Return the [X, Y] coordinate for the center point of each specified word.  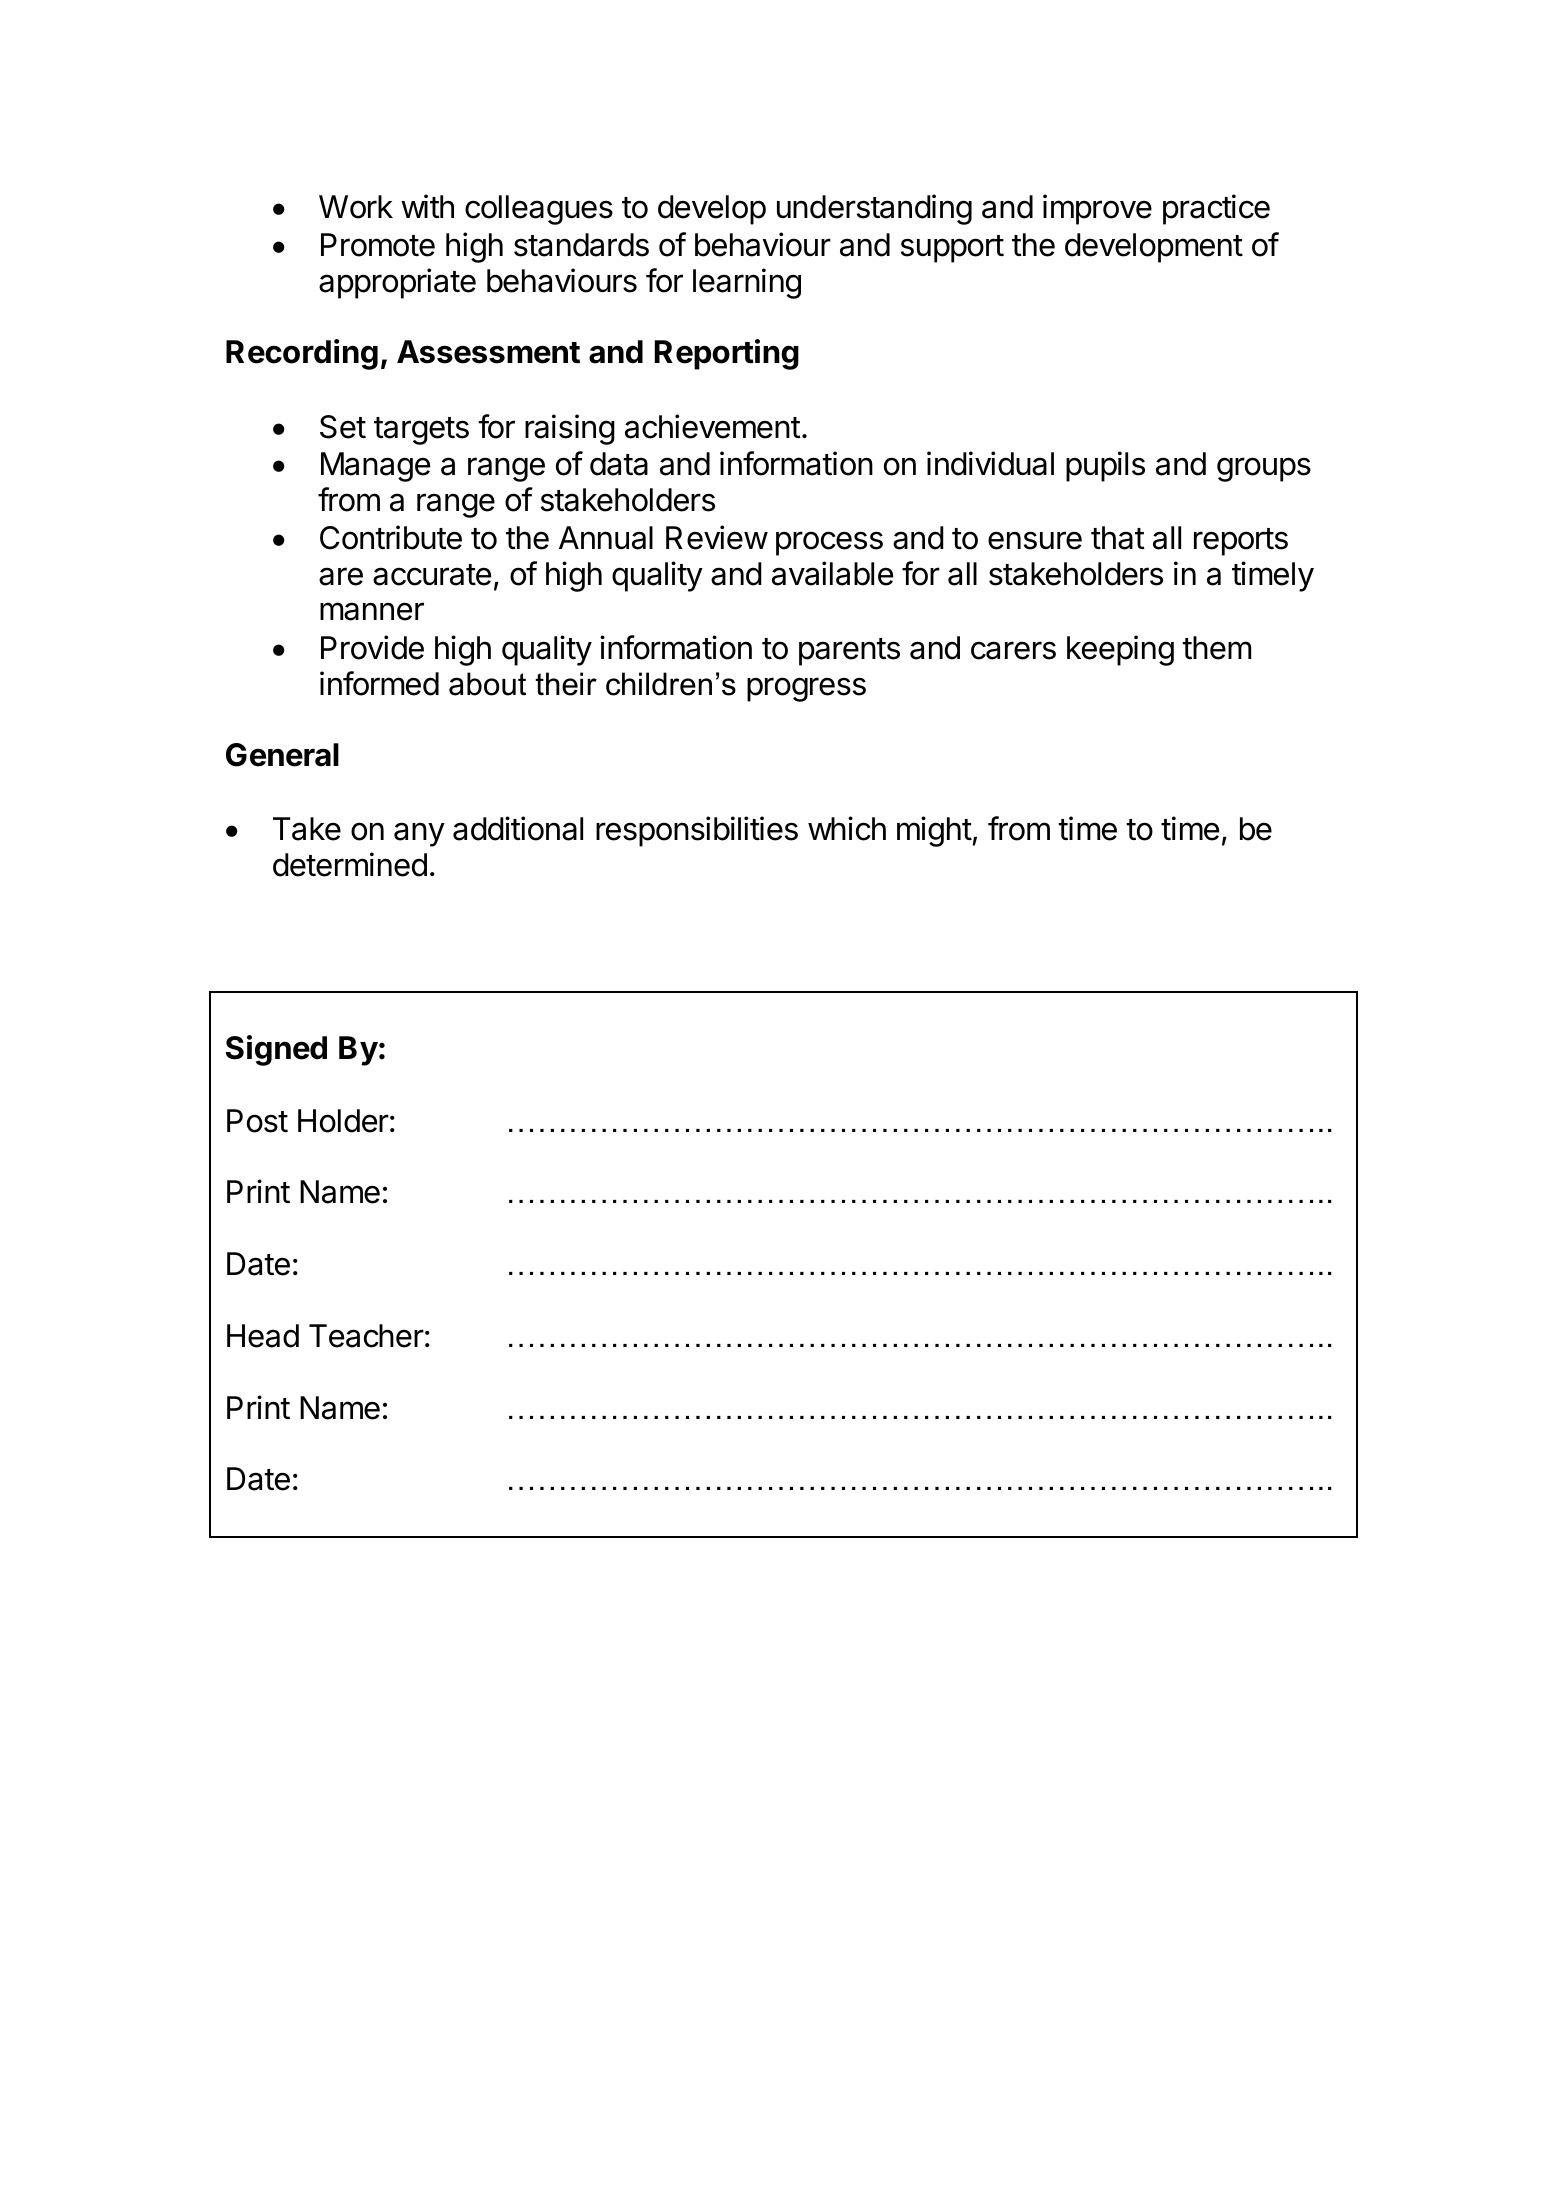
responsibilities [697, 831]
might [934, 831]
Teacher [366, 1336]
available [832, 573]
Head [263, 1336]
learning [747, 283]
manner [372, 611]
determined [350, 864]
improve [1097, 209]
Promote [378, 245]
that [1118, 538]
